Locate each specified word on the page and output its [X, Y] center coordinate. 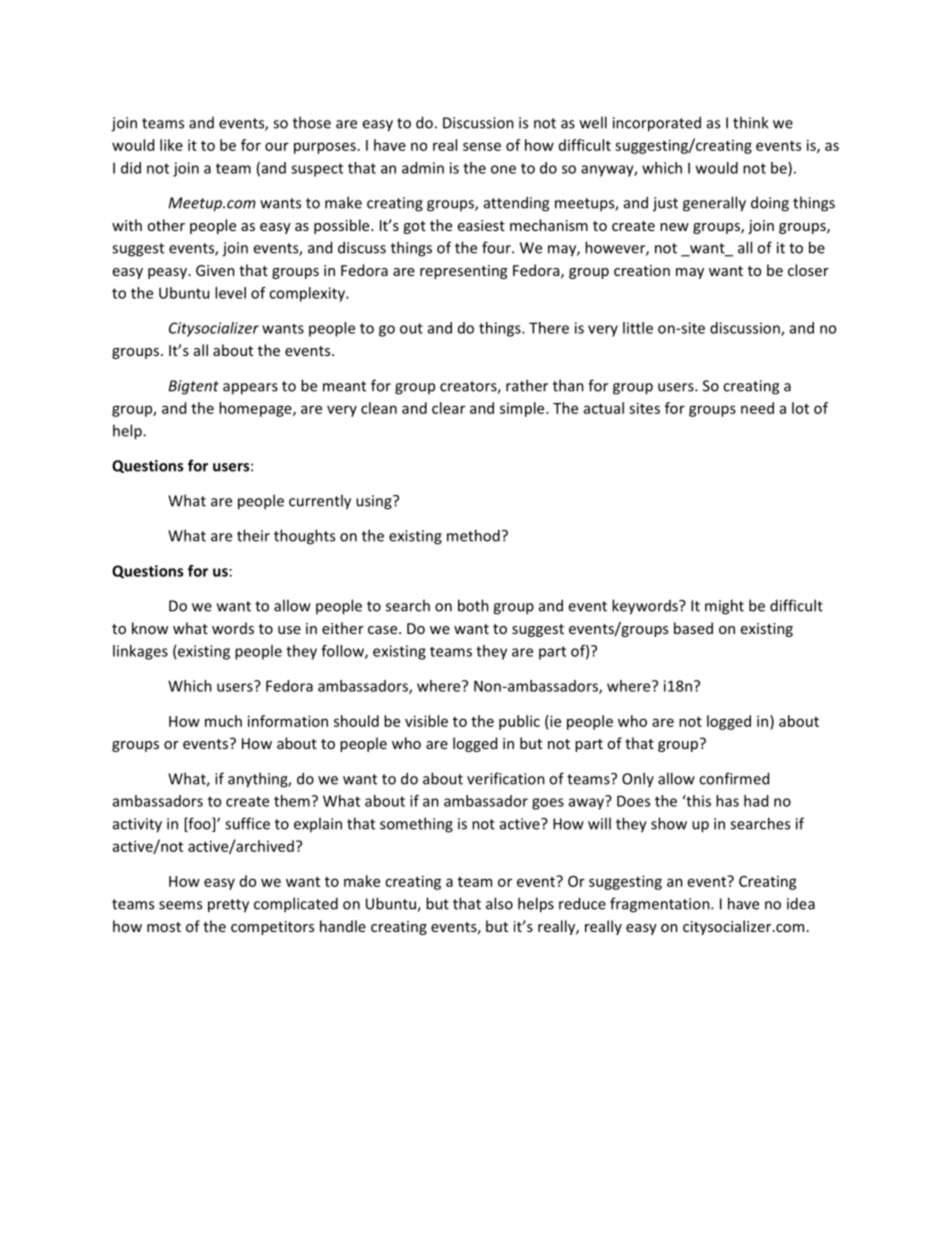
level [230, 293]
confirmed [734, 778]
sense [482, 146]
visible [426, 721]
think [750, 122]
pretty [228, 906]
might [724, 607]
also [499, 903]
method [473, 535]
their [253, 535]
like [171, 145]
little [638, 328]
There [549, 328]
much [223, 721]
